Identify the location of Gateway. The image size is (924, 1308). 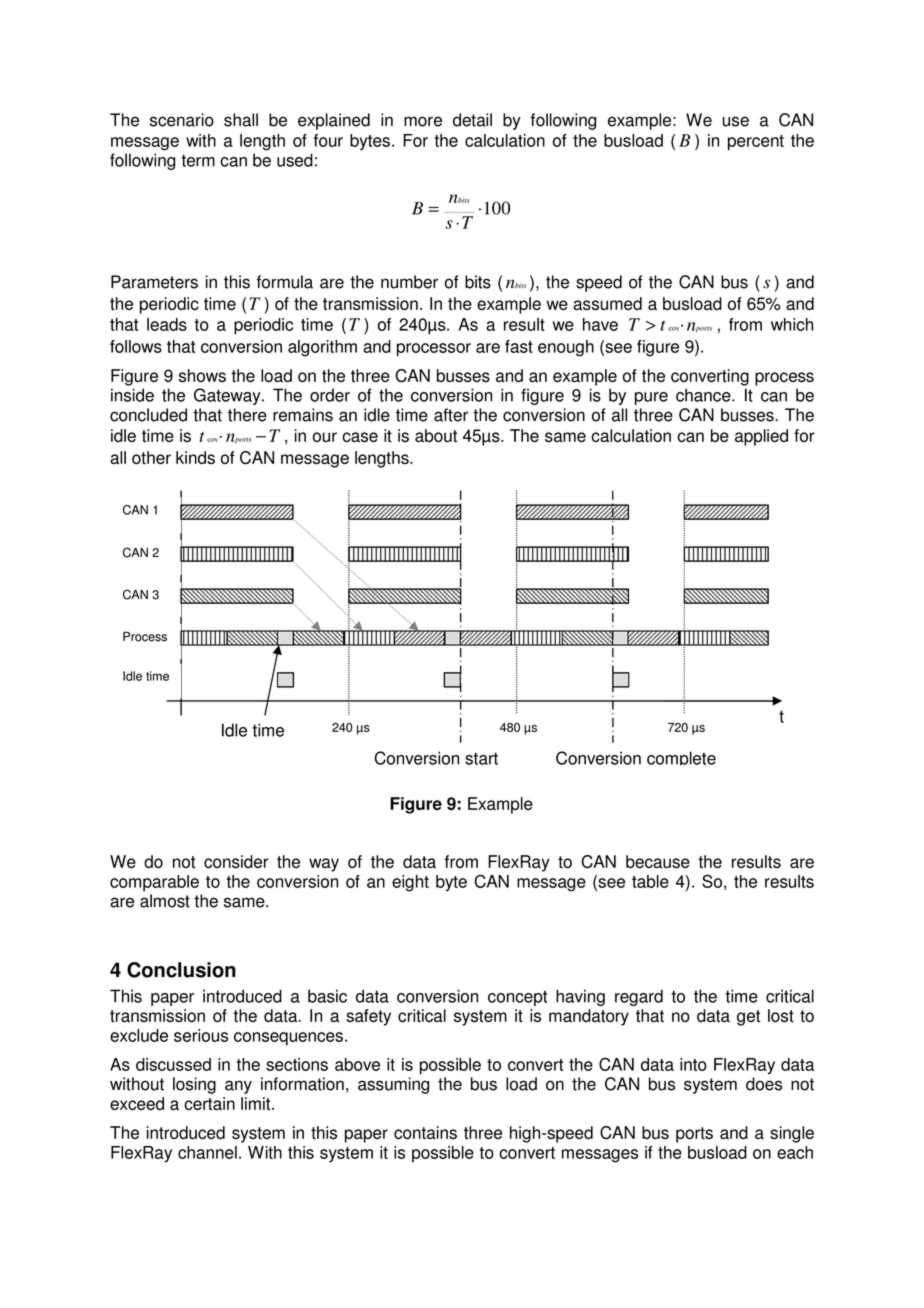
(228, 396).
